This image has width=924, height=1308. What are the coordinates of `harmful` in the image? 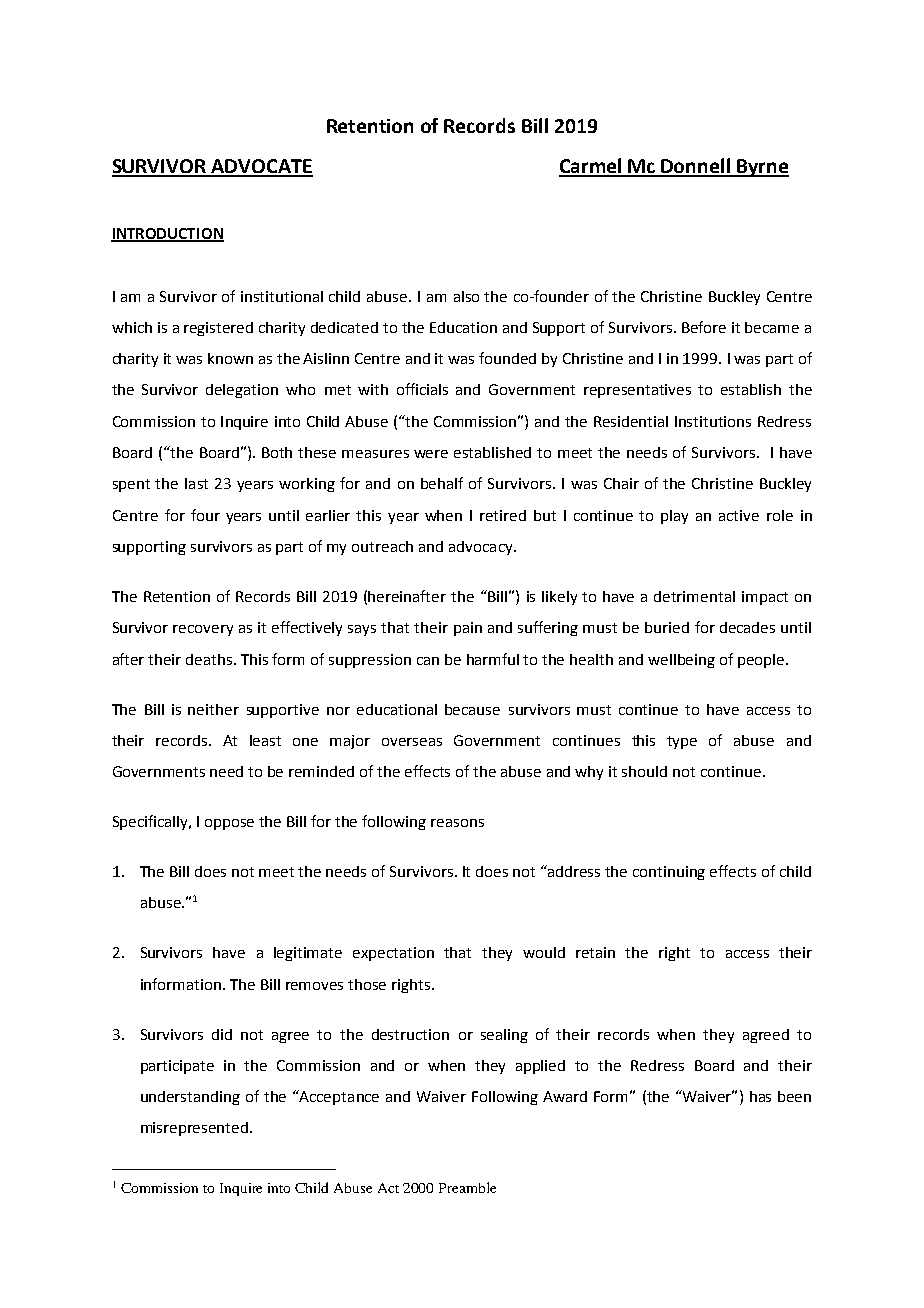 It's located at (493, 659).
